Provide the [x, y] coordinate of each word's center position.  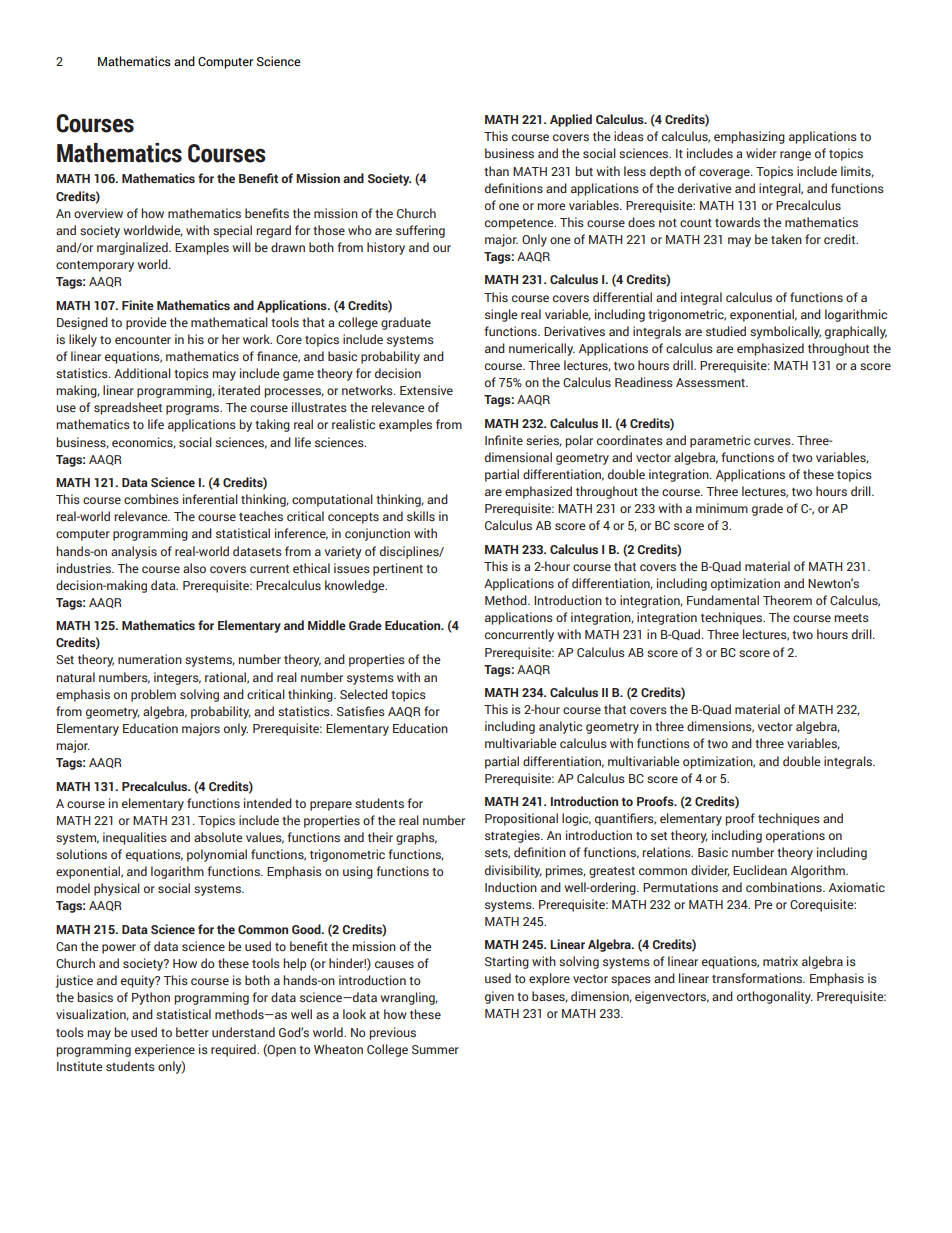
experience [165, 1050]
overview [98, 213]
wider [761, 153]
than [496, 171]
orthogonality [775, 997]
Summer [435, 1049]
